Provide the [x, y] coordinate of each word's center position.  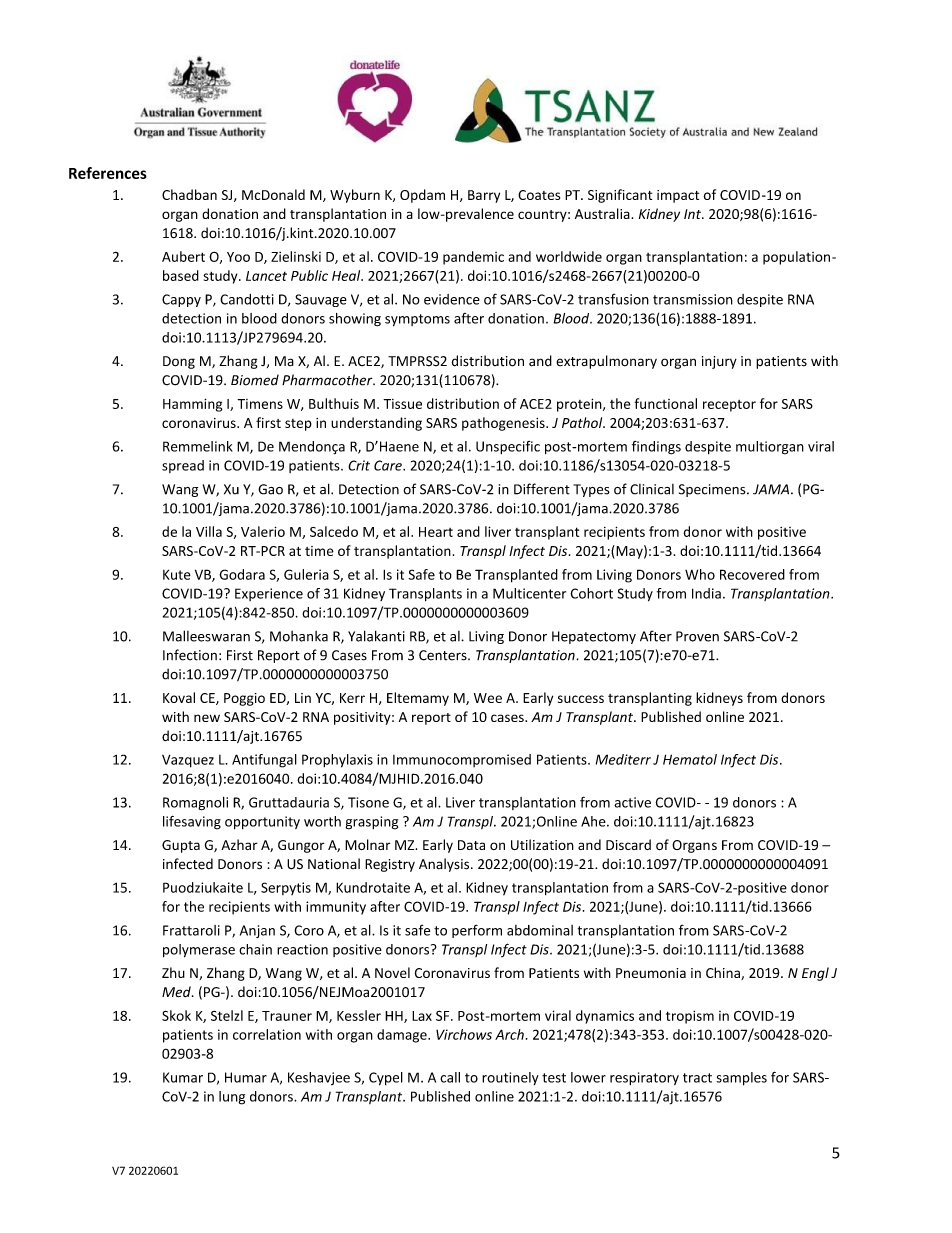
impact [678, 196]
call [450, 1077]
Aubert [183, 256]
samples [741, 1079]
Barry [484, 196]
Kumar [183, 1077]
